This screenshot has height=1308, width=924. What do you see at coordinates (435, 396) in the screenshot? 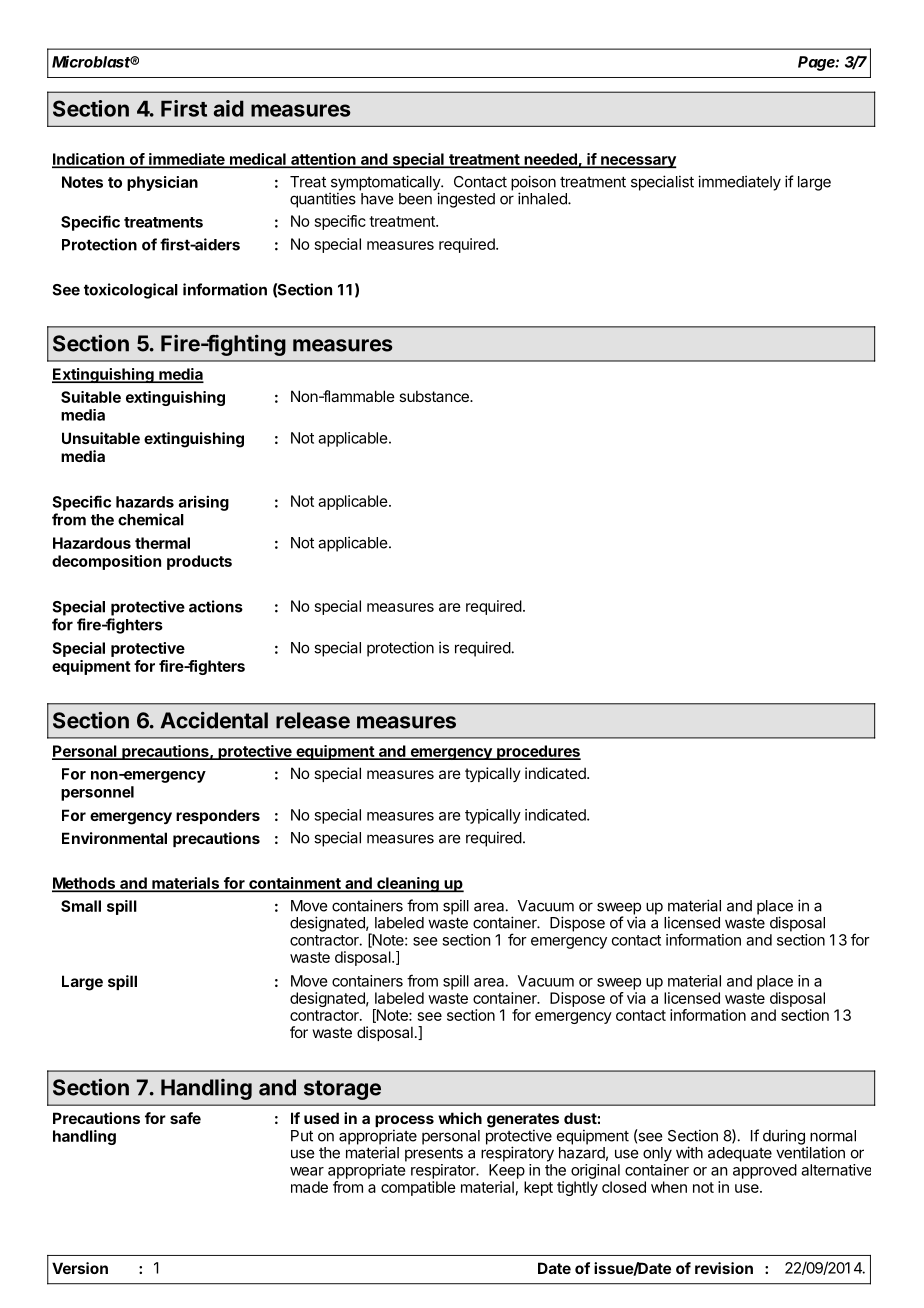
I see `substance` at bounding box center [435, 396].
